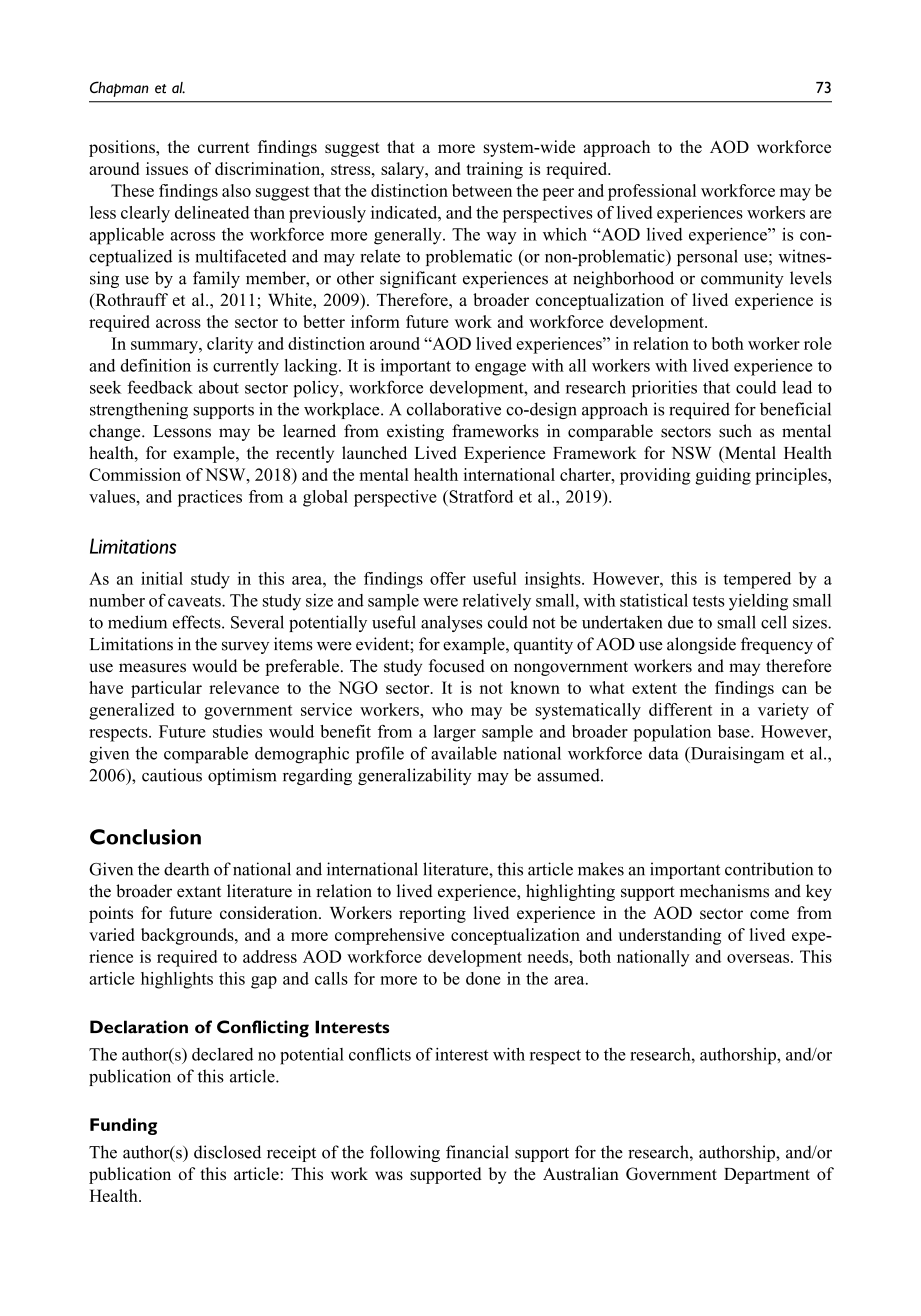 This image has height=1316, width=921. What do you see at coordinates (227, 1152) in the image?
I see `disclosed` at bounding box center [227, 1152].
